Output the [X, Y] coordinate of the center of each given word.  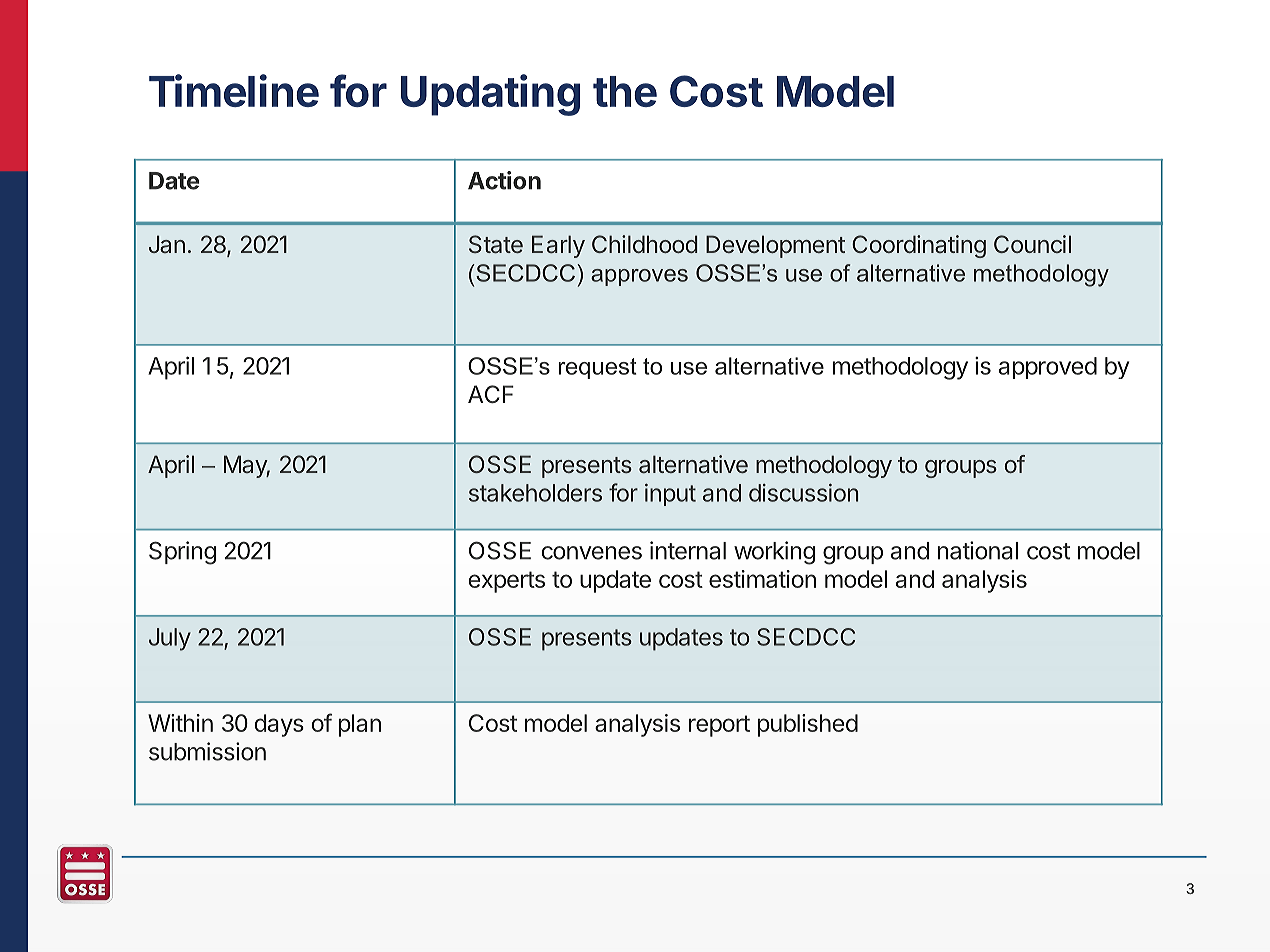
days [279, 725]
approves [639, 277]
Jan [167, 244]
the [625, 91]
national [978, 550]
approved [1048, 368]
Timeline [234, 90]
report [719, 726]
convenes [591, 553]
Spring [182, 553]
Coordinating [919, 246]
